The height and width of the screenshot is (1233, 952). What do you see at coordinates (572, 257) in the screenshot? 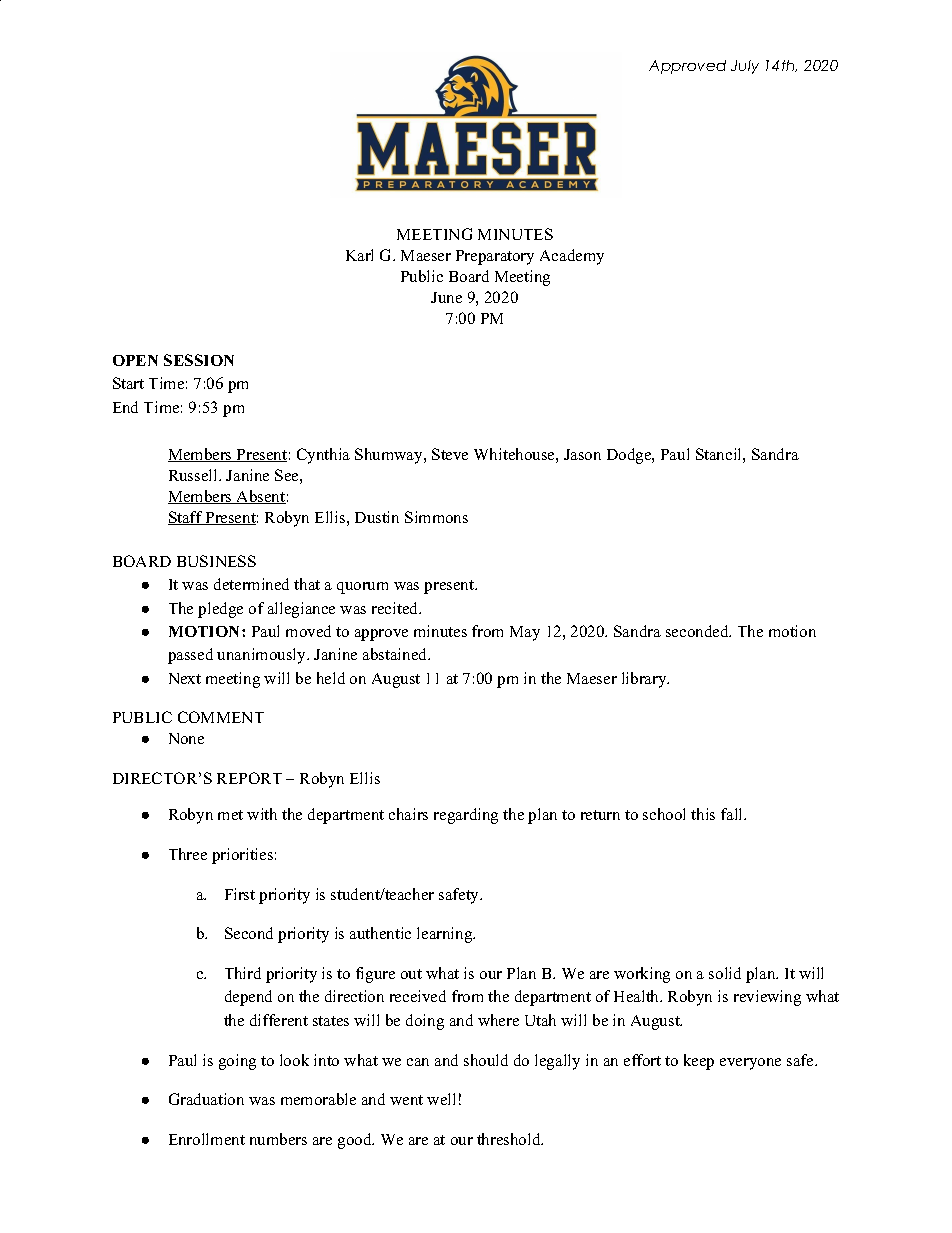
I see `Academy` at bounding box center [572, 257].
